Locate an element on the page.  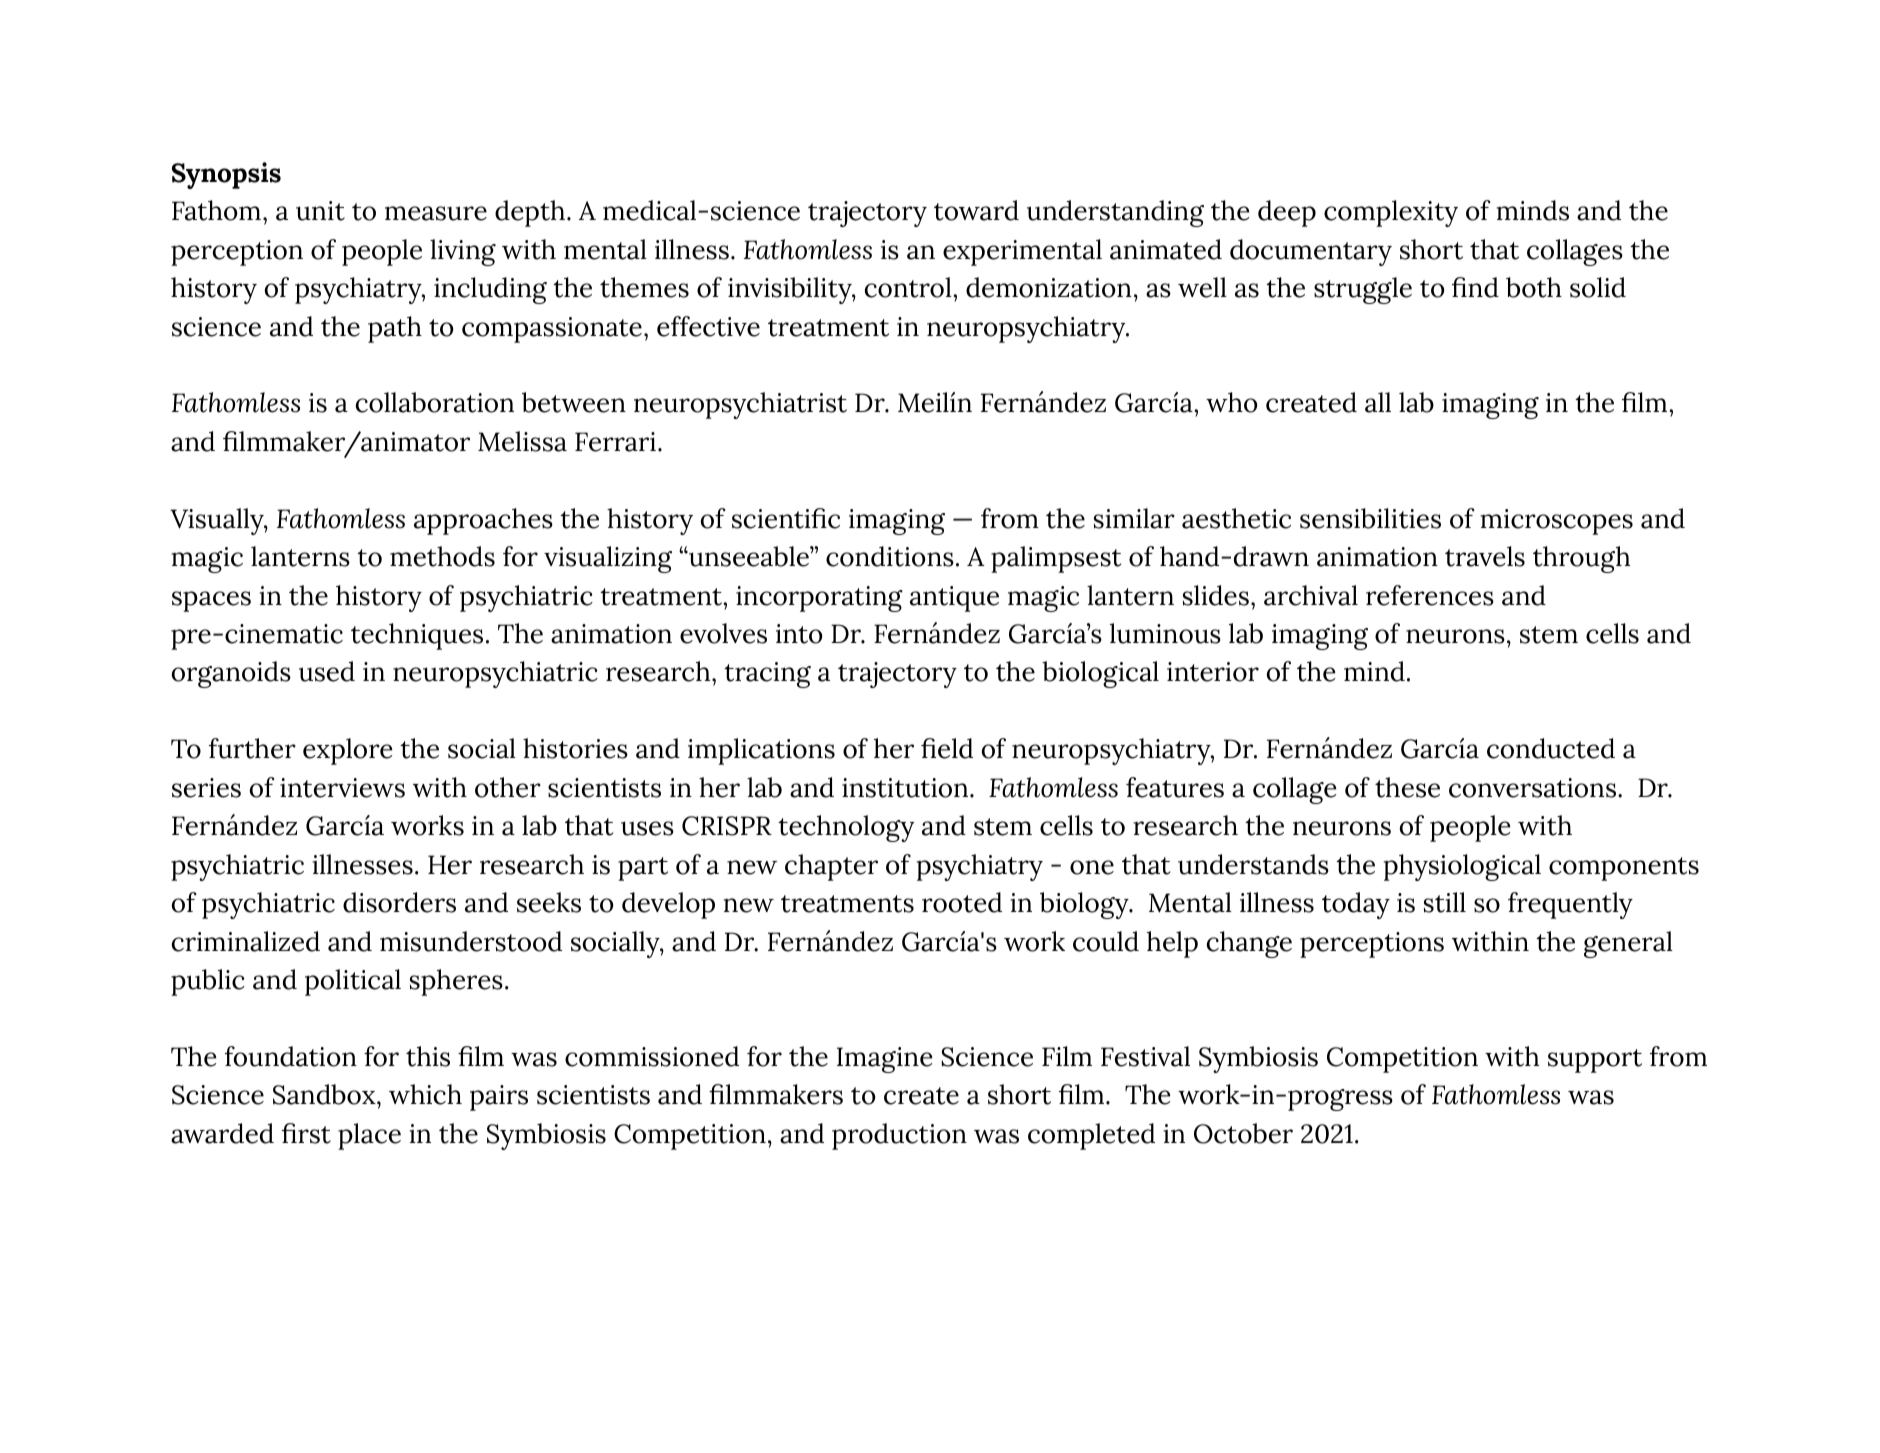
complexity is located at coordinates (1391, 213).
